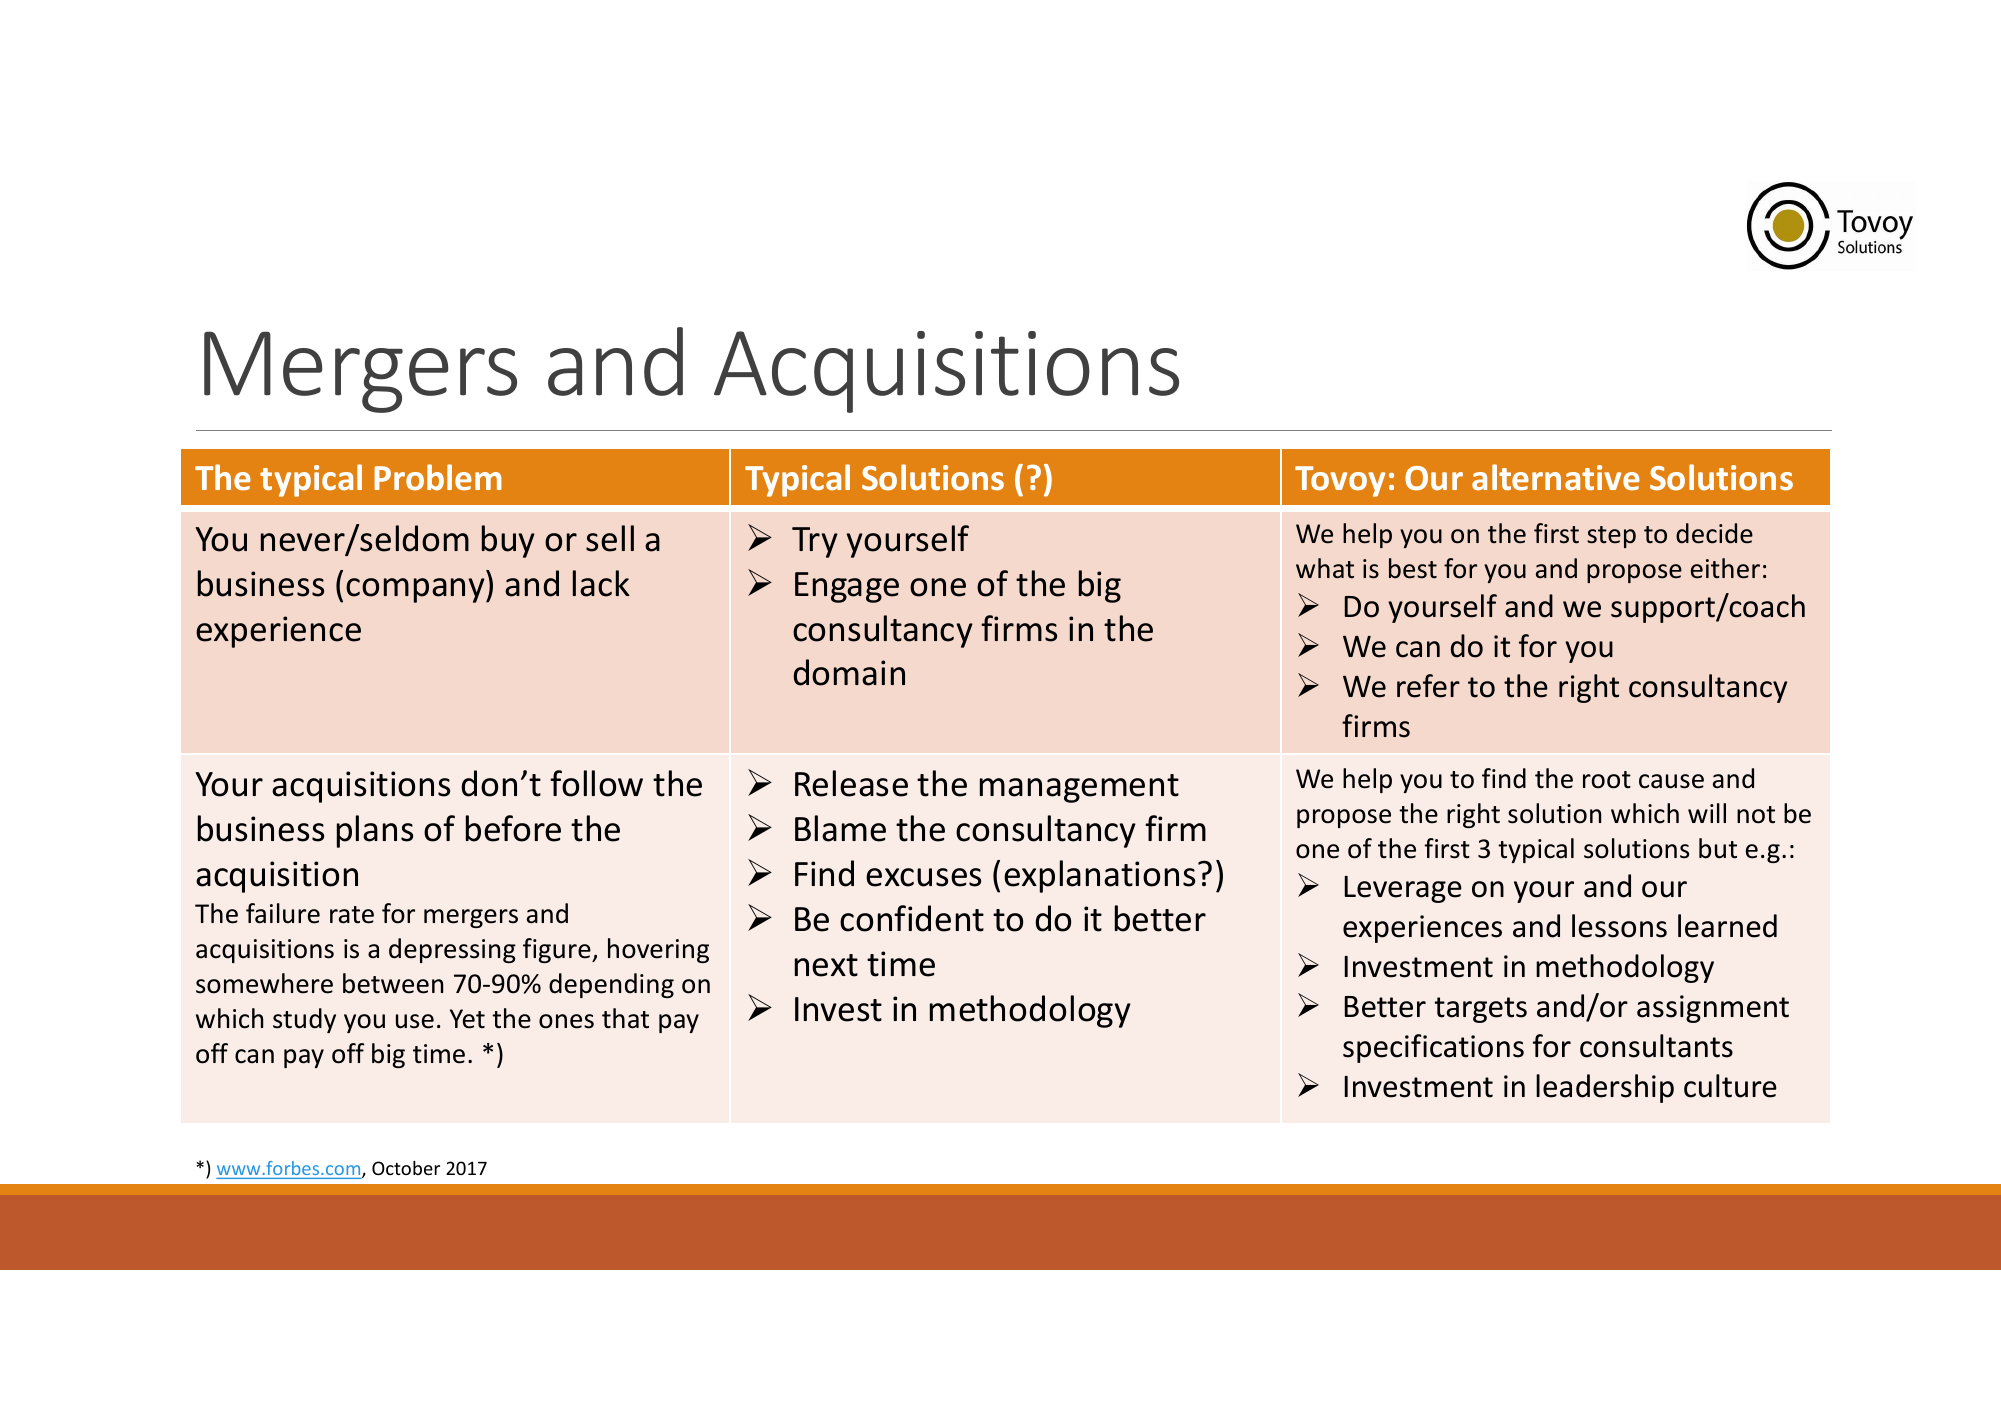 The width and height of the document is (2001, 1415). Describe the element at coordinates (513, 828) in the document. I see `before` at that location.
